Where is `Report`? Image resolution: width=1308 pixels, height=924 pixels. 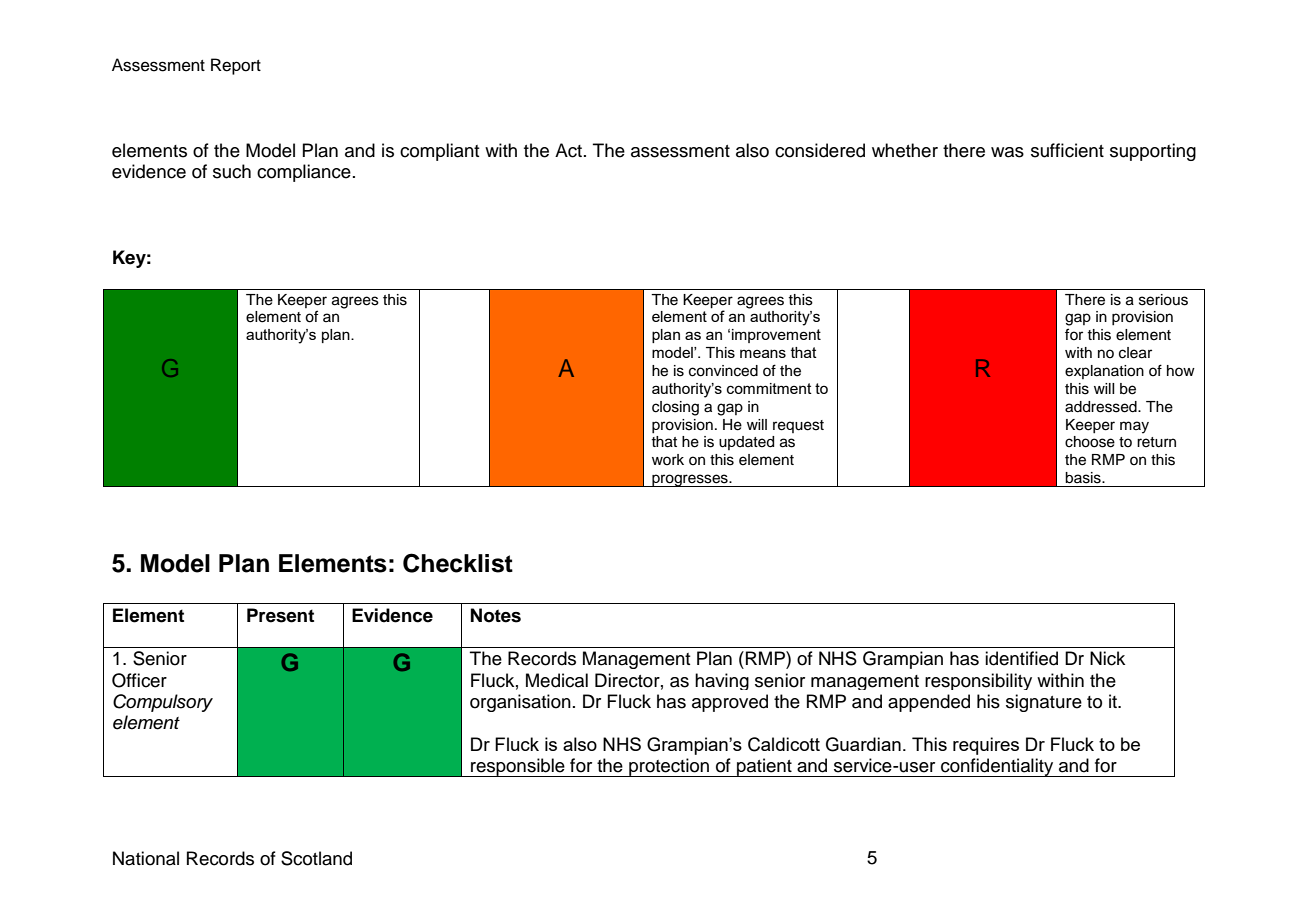
Report is located at coordinates (236, 66).
